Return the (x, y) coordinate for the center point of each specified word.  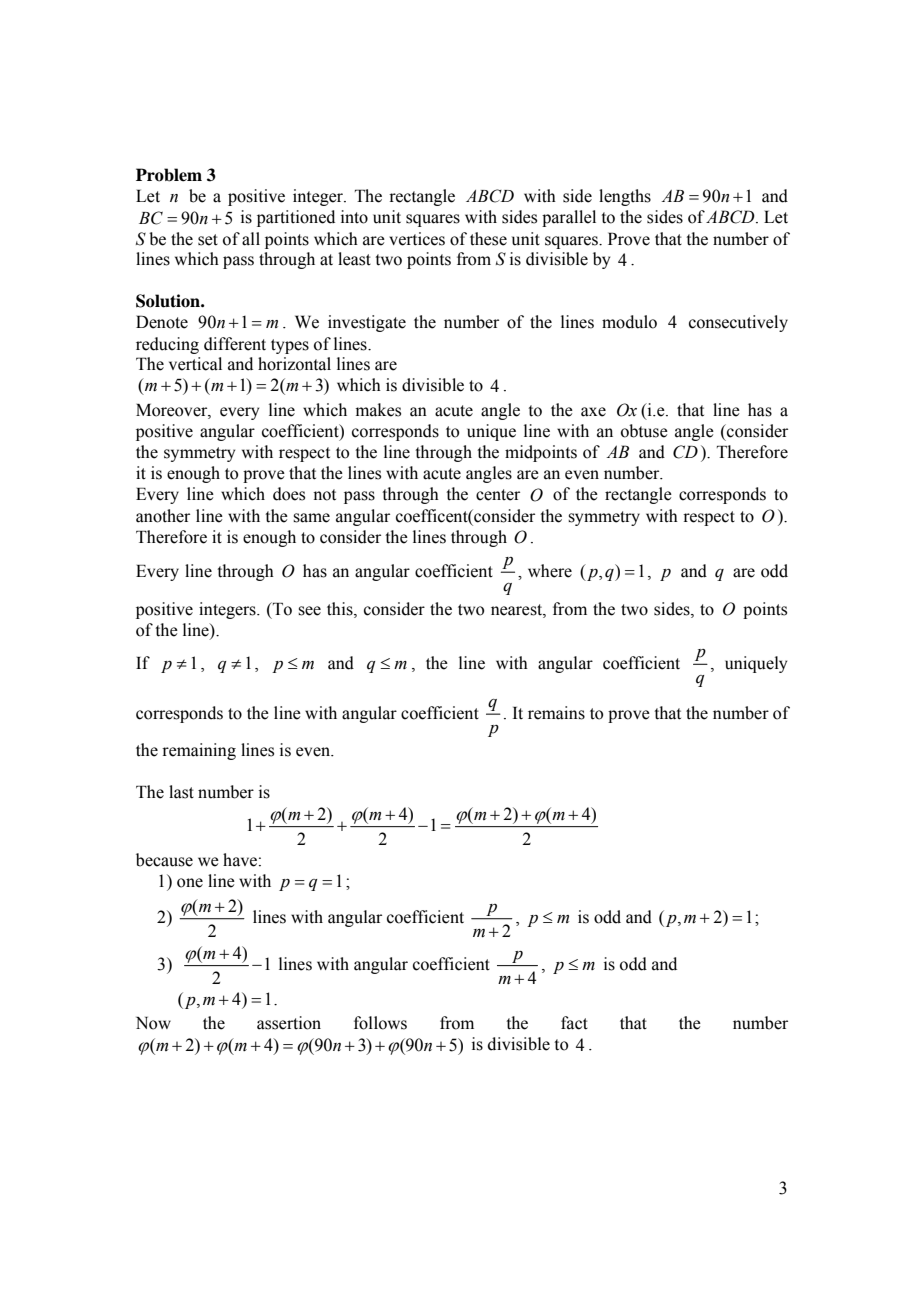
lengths (625, 197)
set (208, 240)
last (181, 792)
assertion (289, 1023)
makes (378, 410)
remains (556, 713)
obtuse (644, 431)
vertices (417, 239)
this (341, 609)
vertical (195, 364)
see (309, 611)
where (550, 571)
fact (574, 1023)
